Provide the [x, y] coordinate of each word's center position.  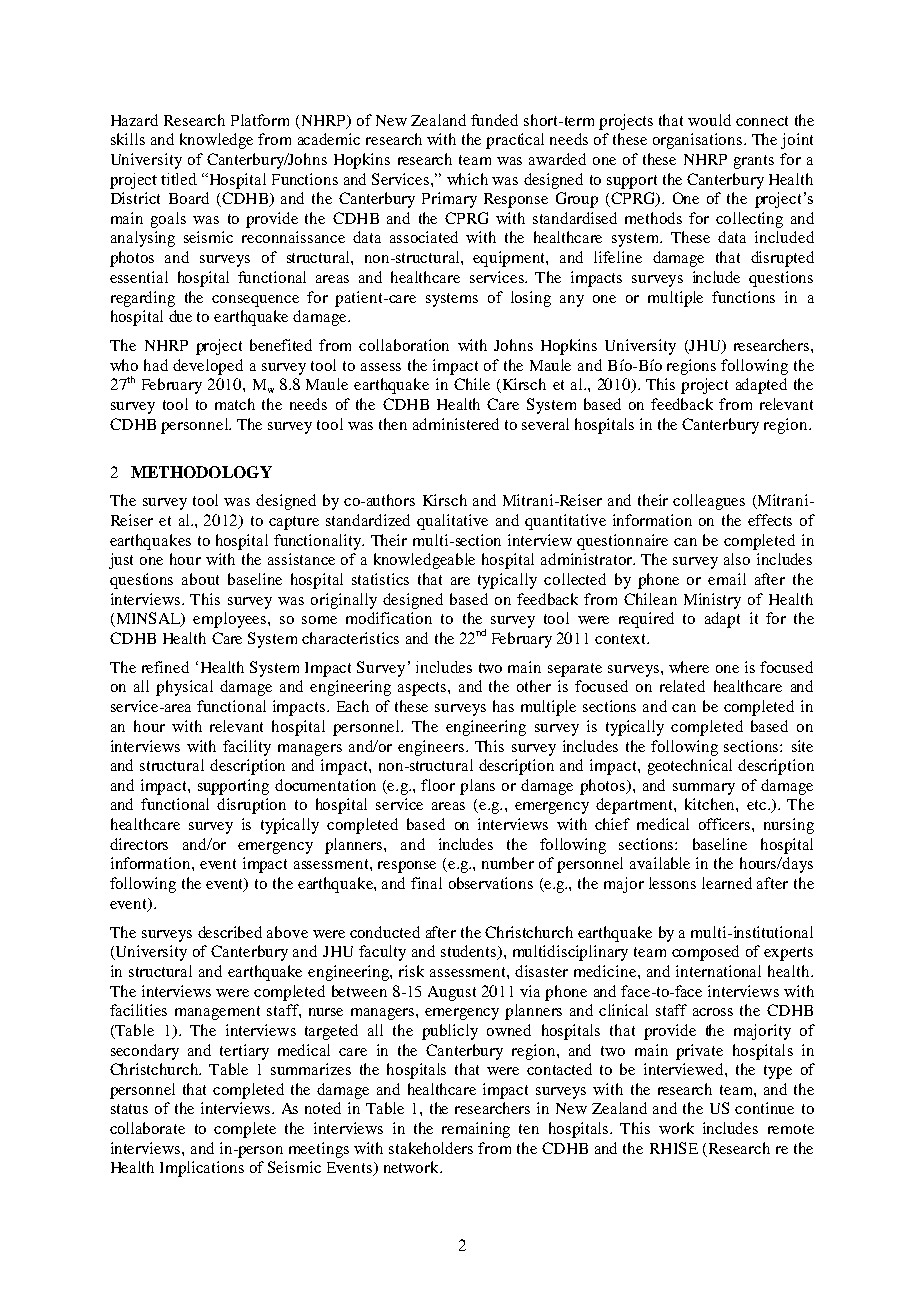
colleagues [709, 502]
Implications [202, 1169]
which [467, 179]
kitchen [711, 804]
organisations [699, 141]
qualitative [452, 522]
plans [477, 787]
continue [764, 1108]
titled [179, 179]
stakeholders [431, 1148]
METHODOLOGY [201, 472]
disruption [251, 806]
